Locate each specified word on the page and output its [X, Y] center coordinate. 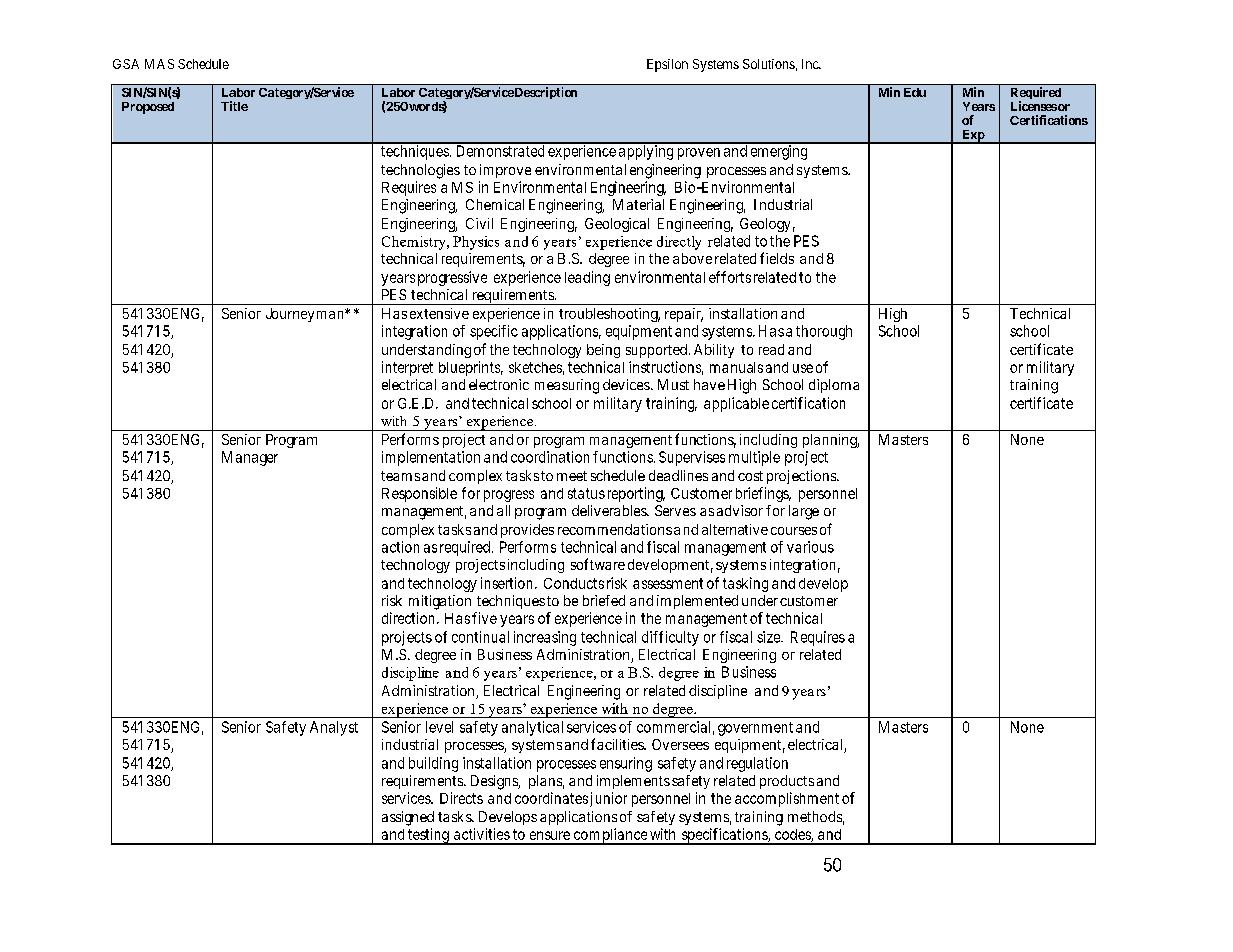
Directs [461, 798]
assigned [408, 818]
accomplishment [787, 799]
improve [505, 171]
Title [234, 106]
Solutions [769, 64]
